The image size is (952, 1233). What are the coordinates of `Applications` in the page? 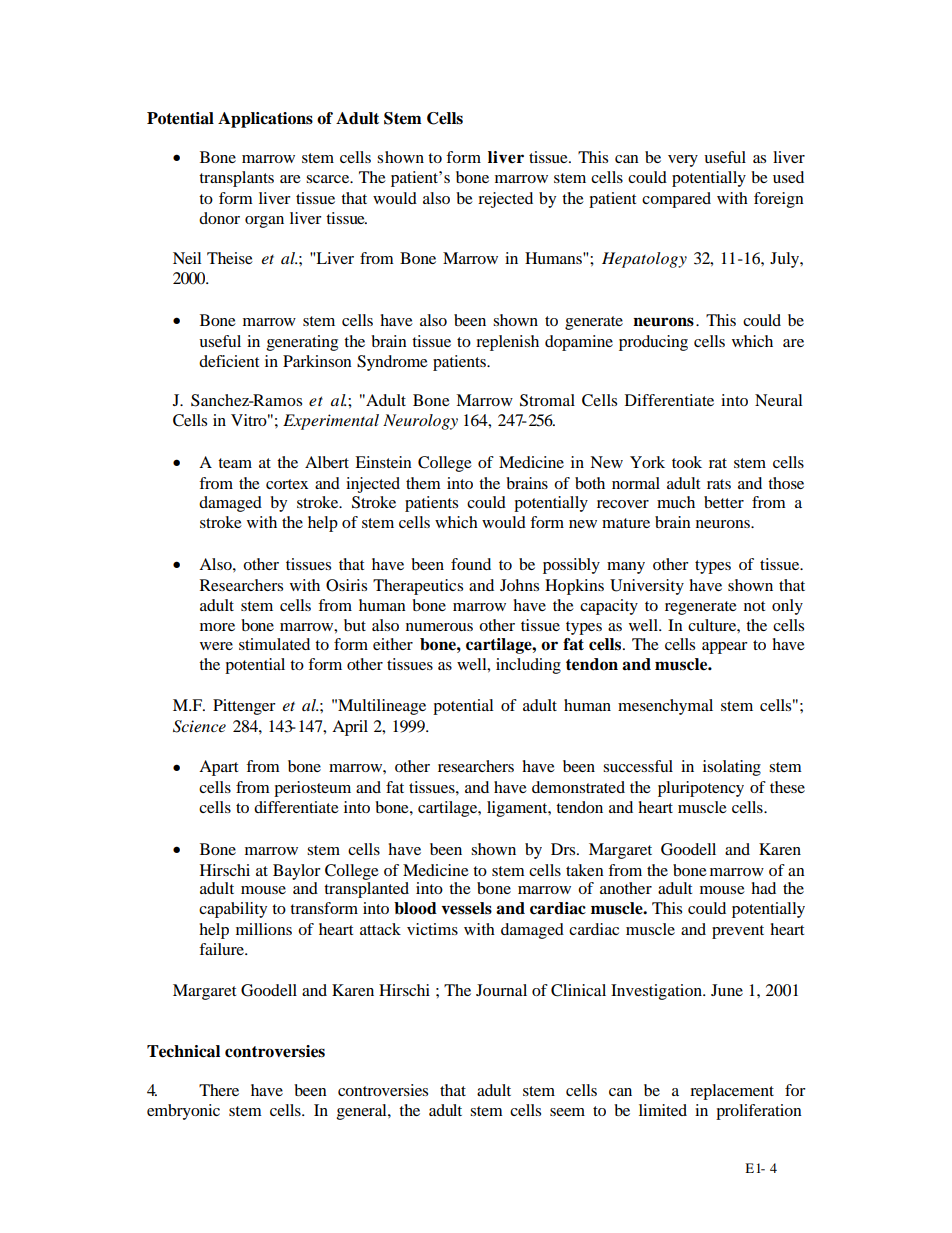 It's located at (265, 120).
